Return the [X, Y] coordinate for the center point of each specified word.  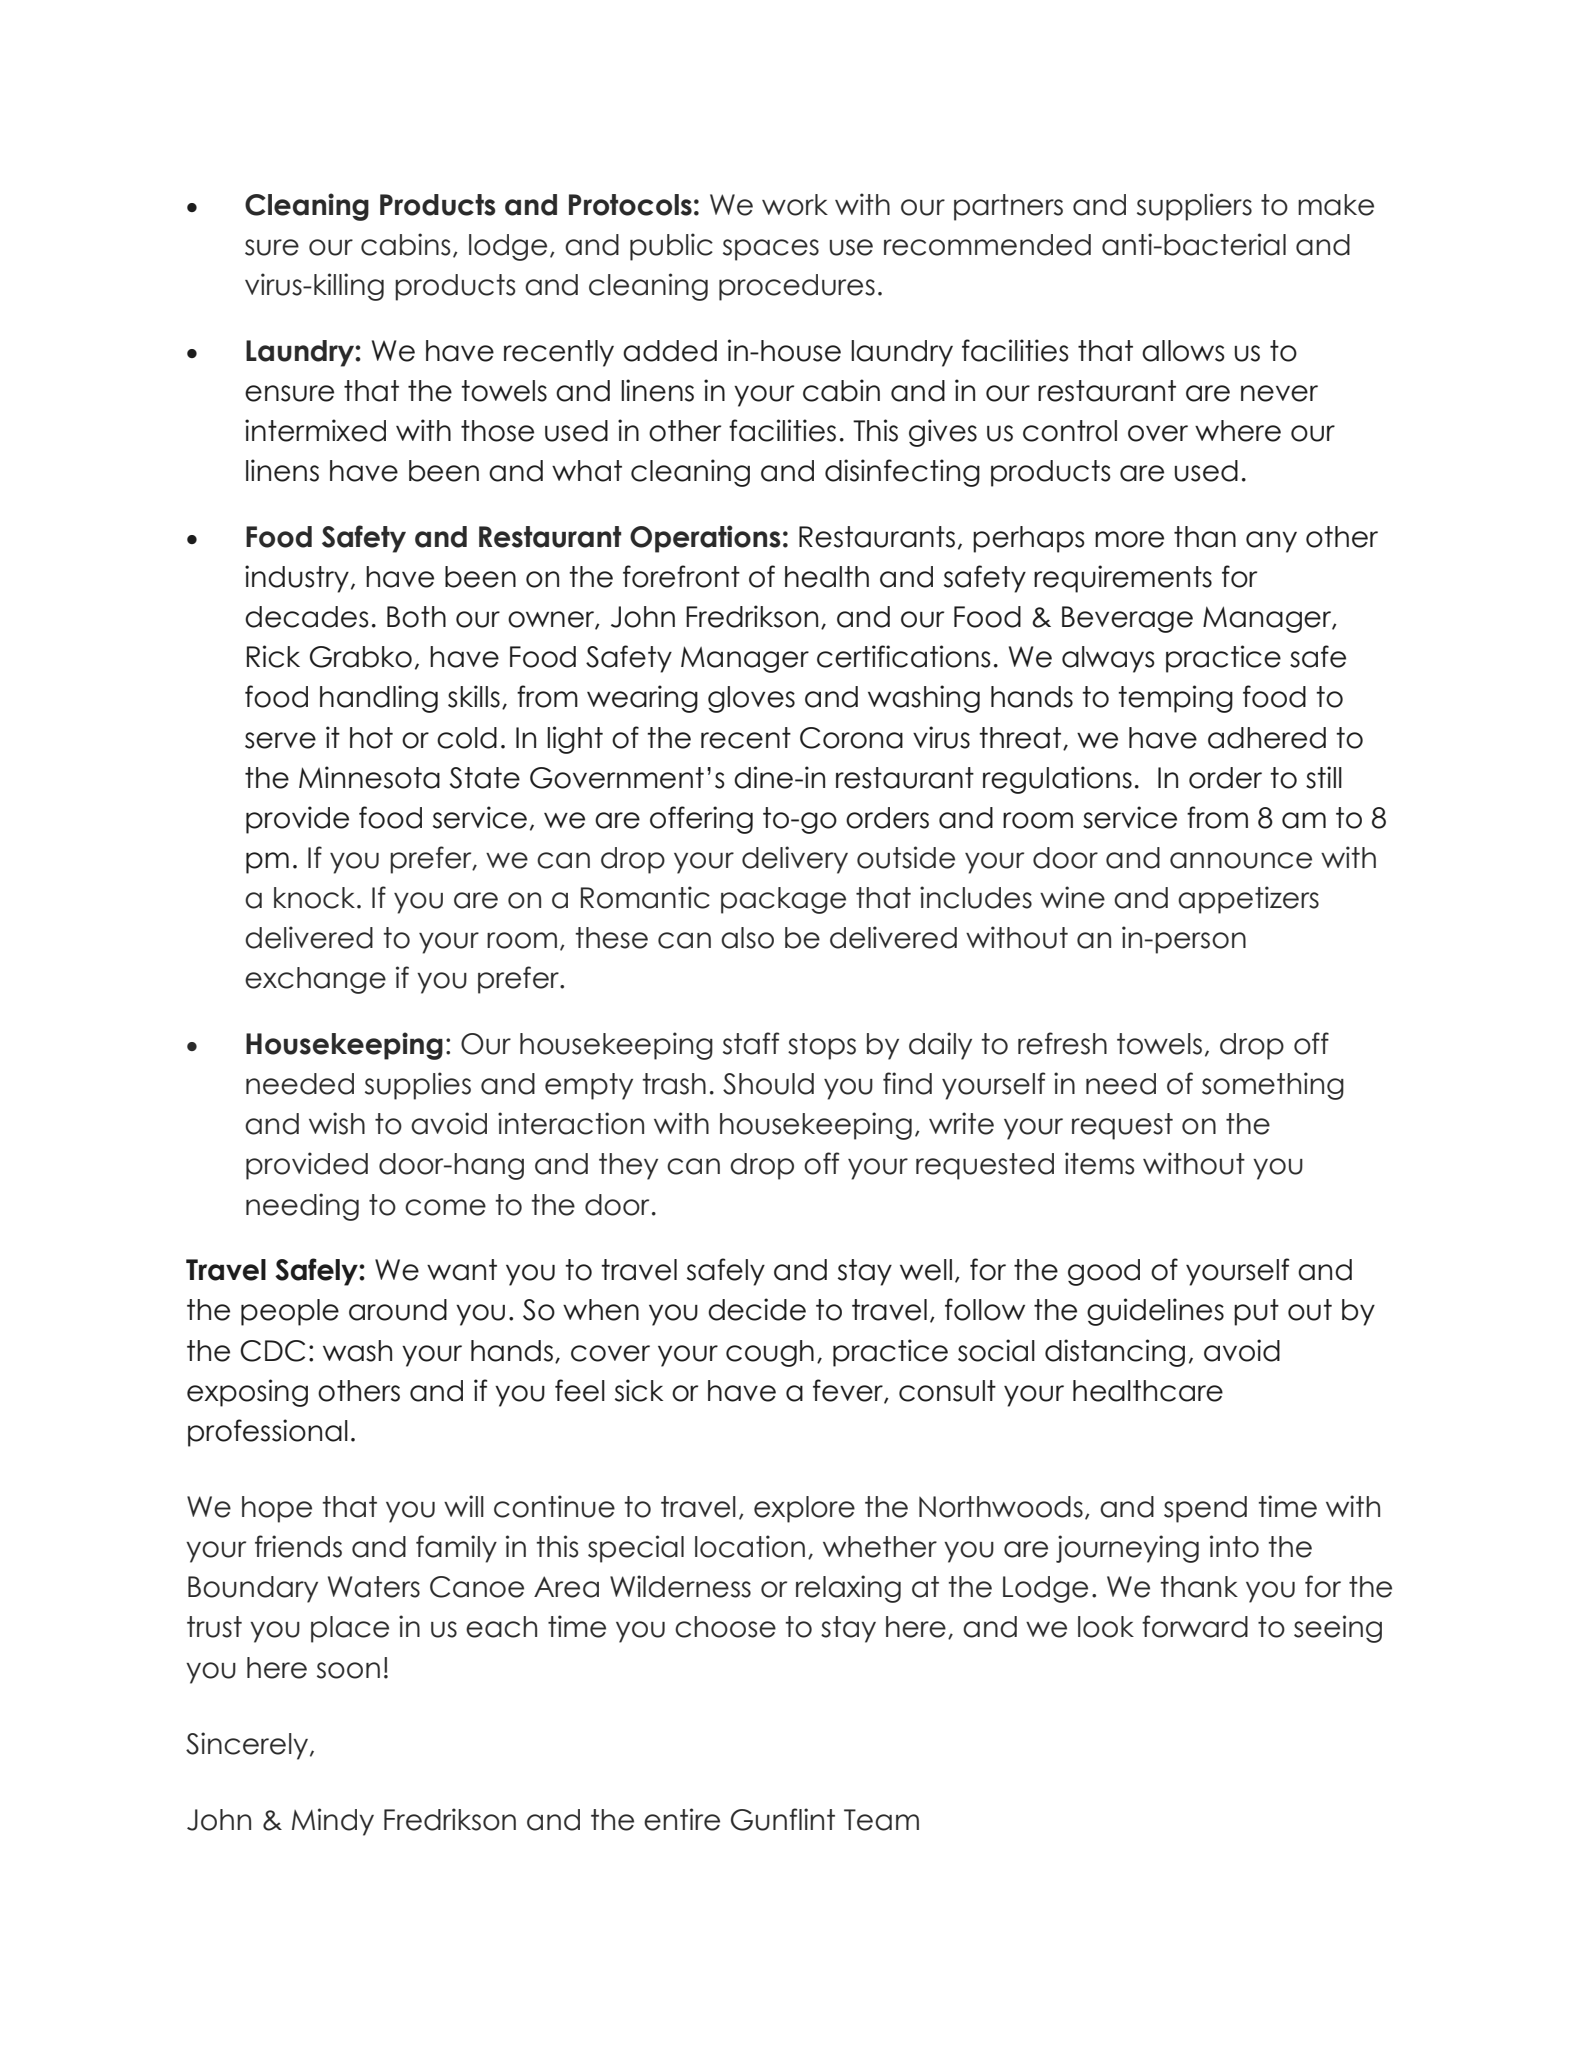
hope [277, 1509]
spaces [771, 250]
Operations [705, 539]
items [1099, 1163]
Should [768, 1084]
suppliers [1194, 207]
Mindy [333, 1822]
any [1271, 542]
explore [804, 1509]
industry [297, 579]
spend [1205, 1509]
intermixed [315, 430]
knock [316, 898]
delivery [795, 860]
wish [337, 1123]
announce [1241, 860]
